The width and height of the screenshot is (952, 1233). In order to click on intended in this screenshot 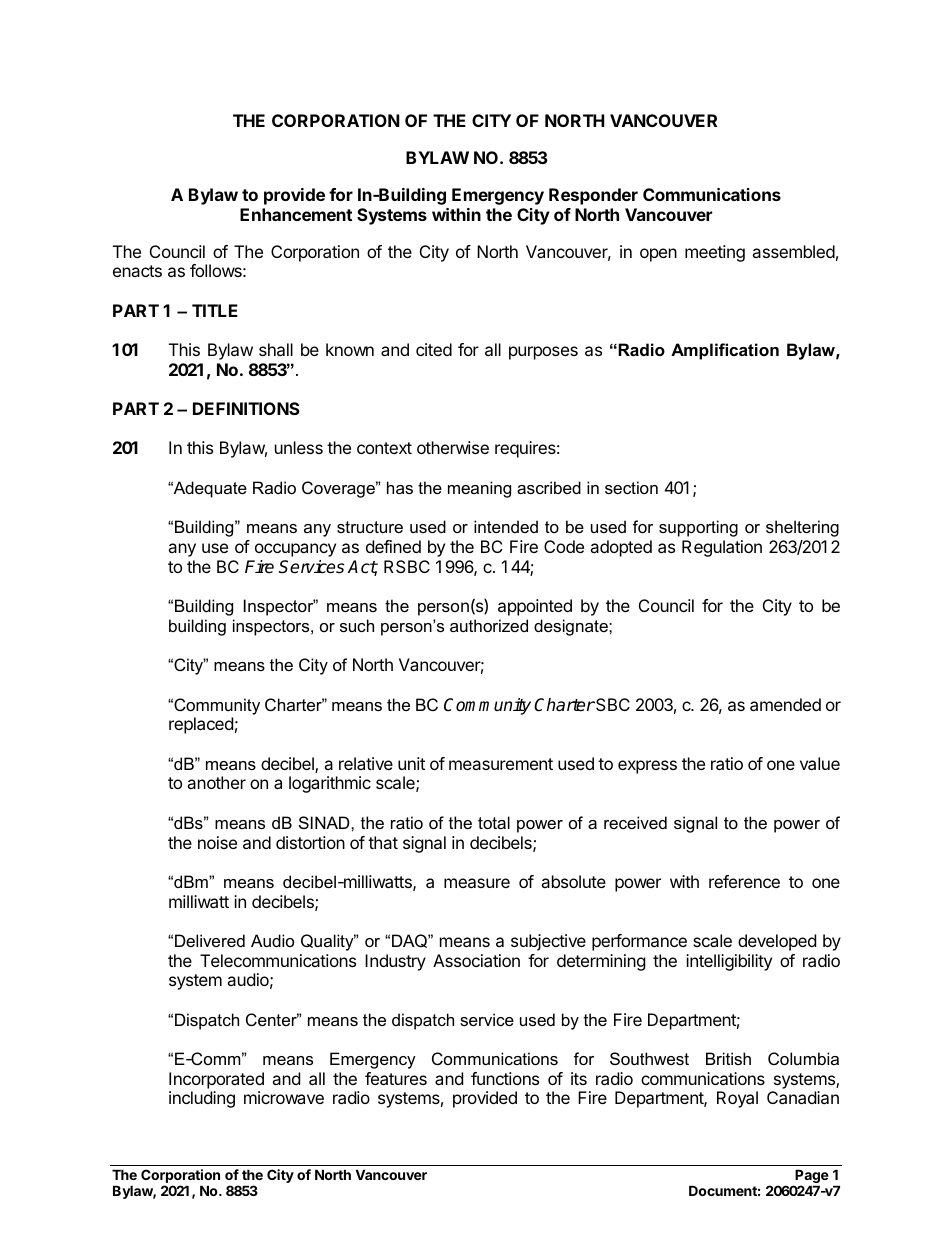, I will do `click(506, 526)`.
